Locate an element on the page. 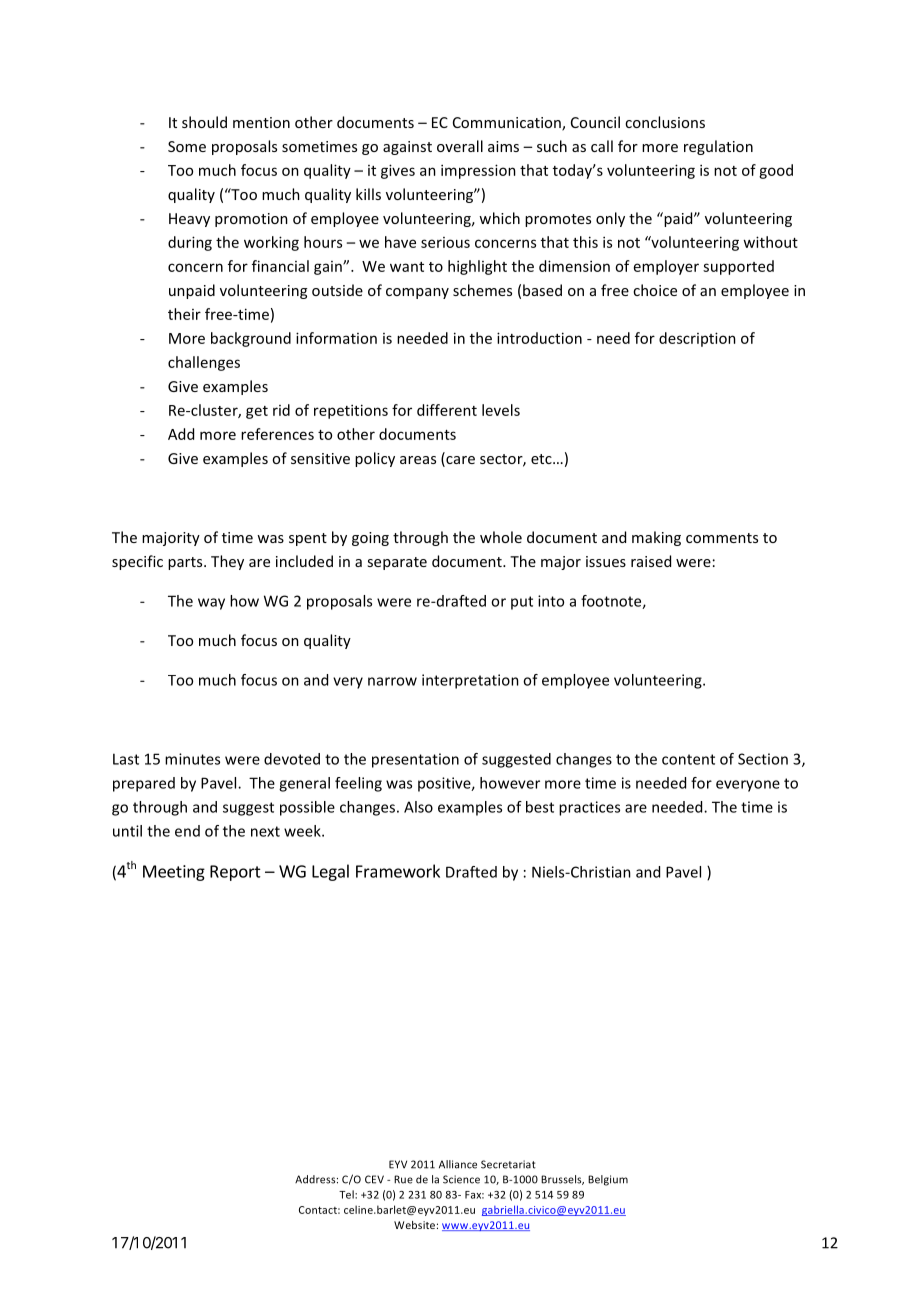 This page has height=1308, width=924. regulation is located at coordinates (718, 147).
